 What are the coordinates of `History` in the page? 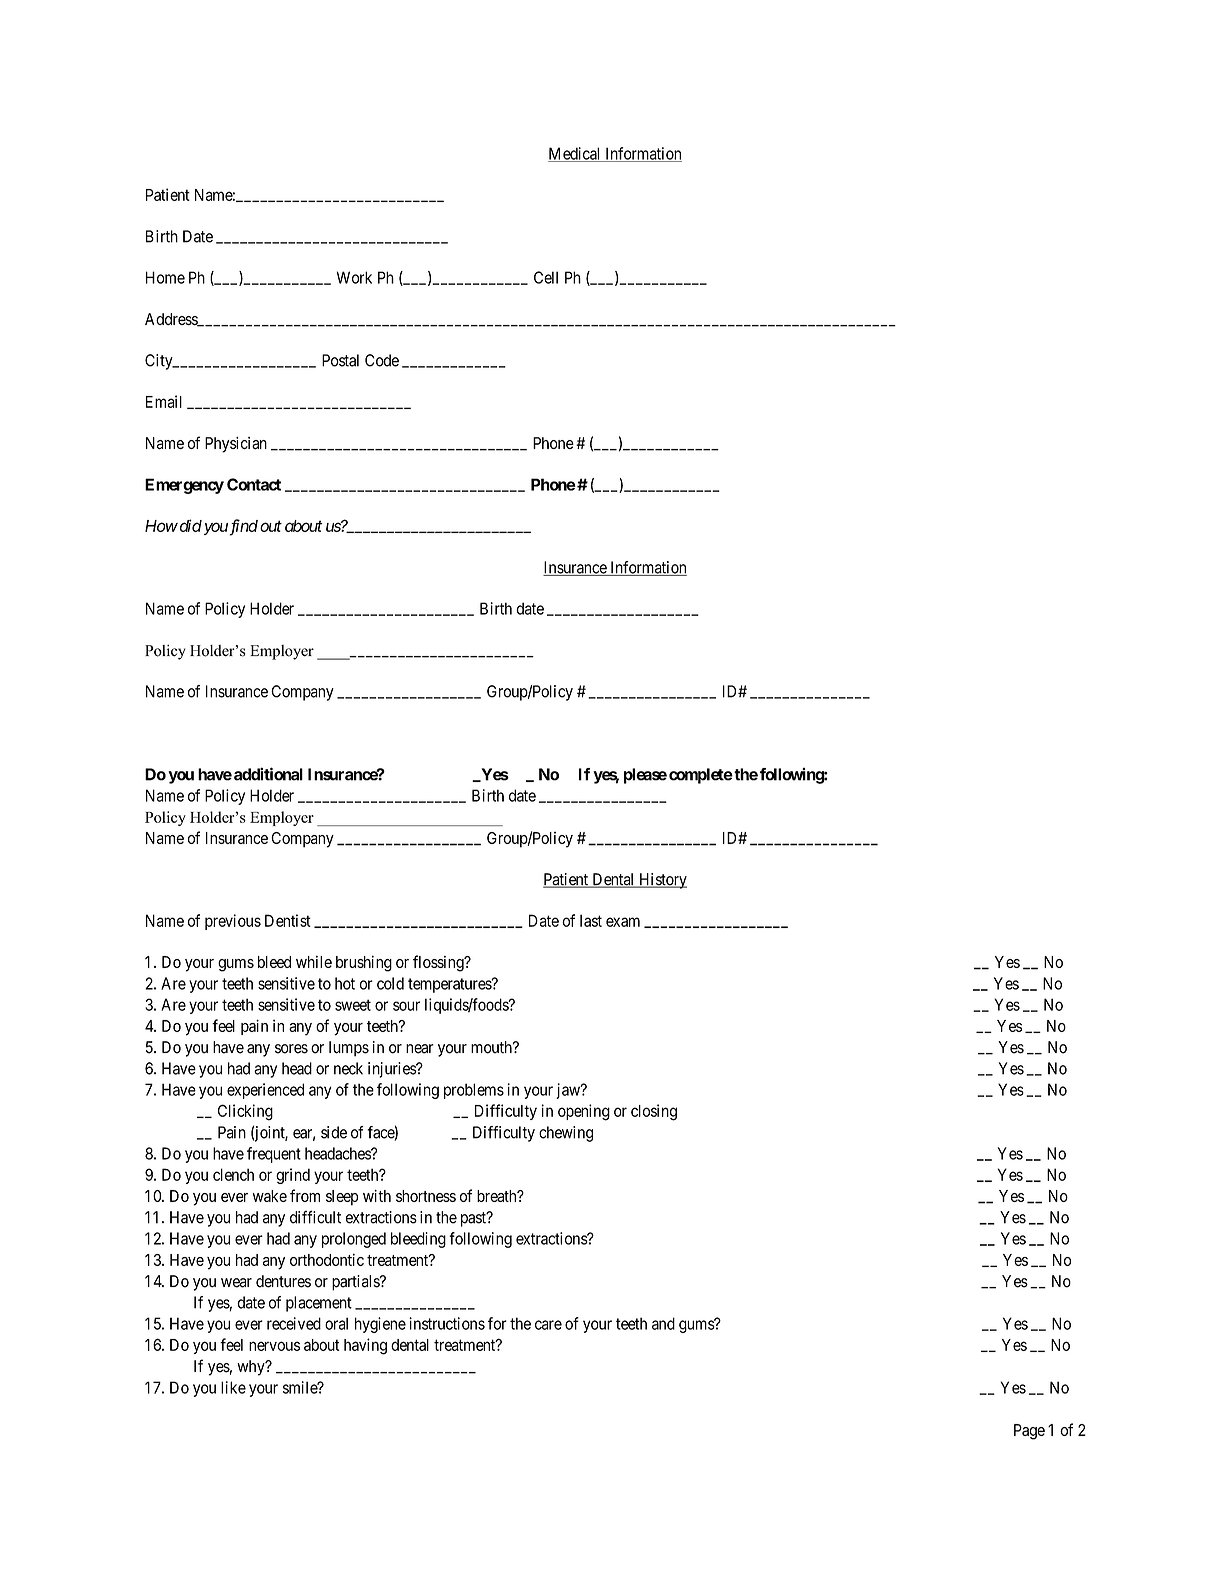 It's located at (662, 881).
